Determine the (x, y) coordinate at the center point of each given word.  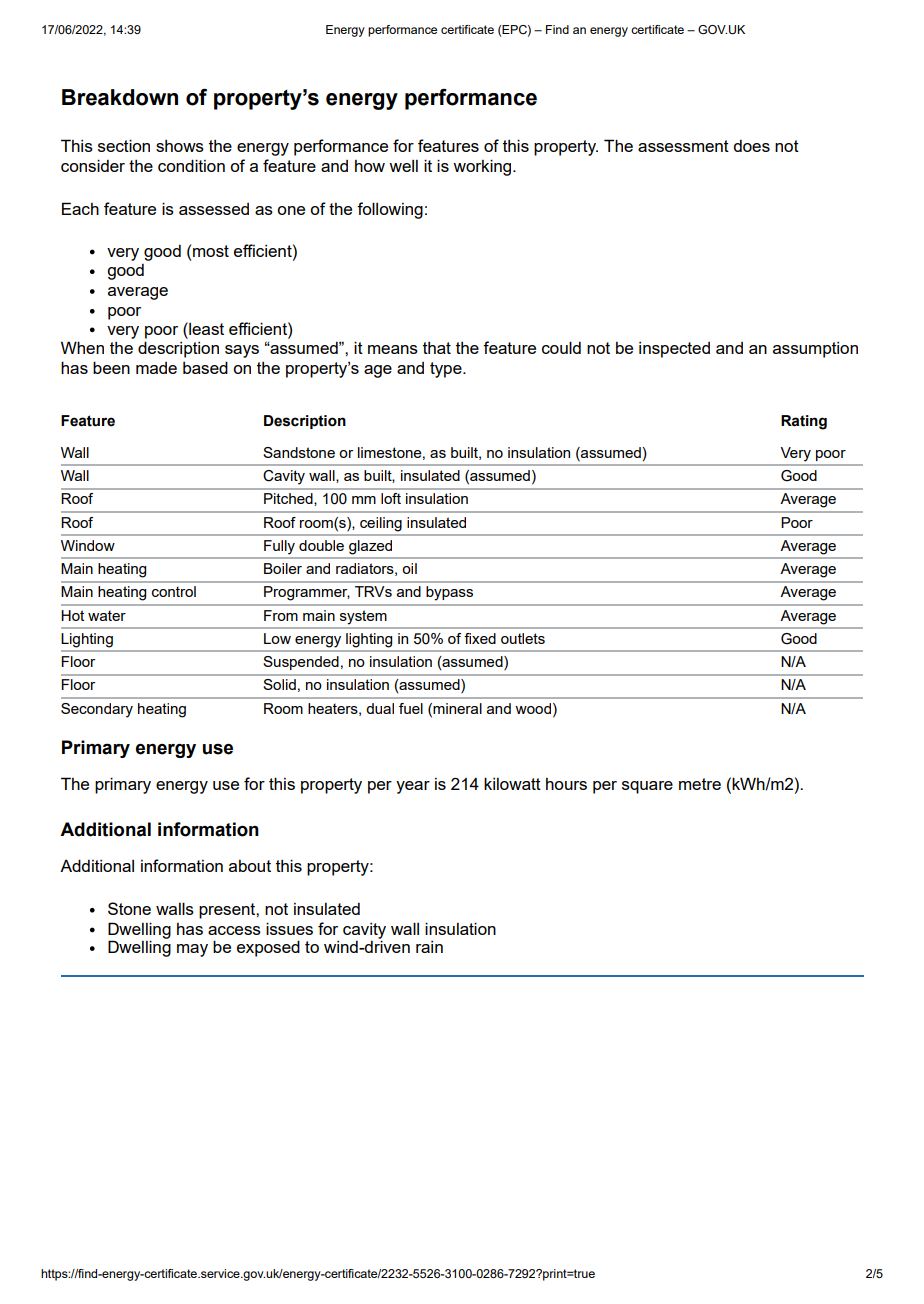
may (192, 950)
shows (180, 146)
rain (429, 947)
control (174, 591)
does (751, 146)
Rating (804, 422)
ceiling (381, 524)
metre (700, 784)
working (483, 167)
